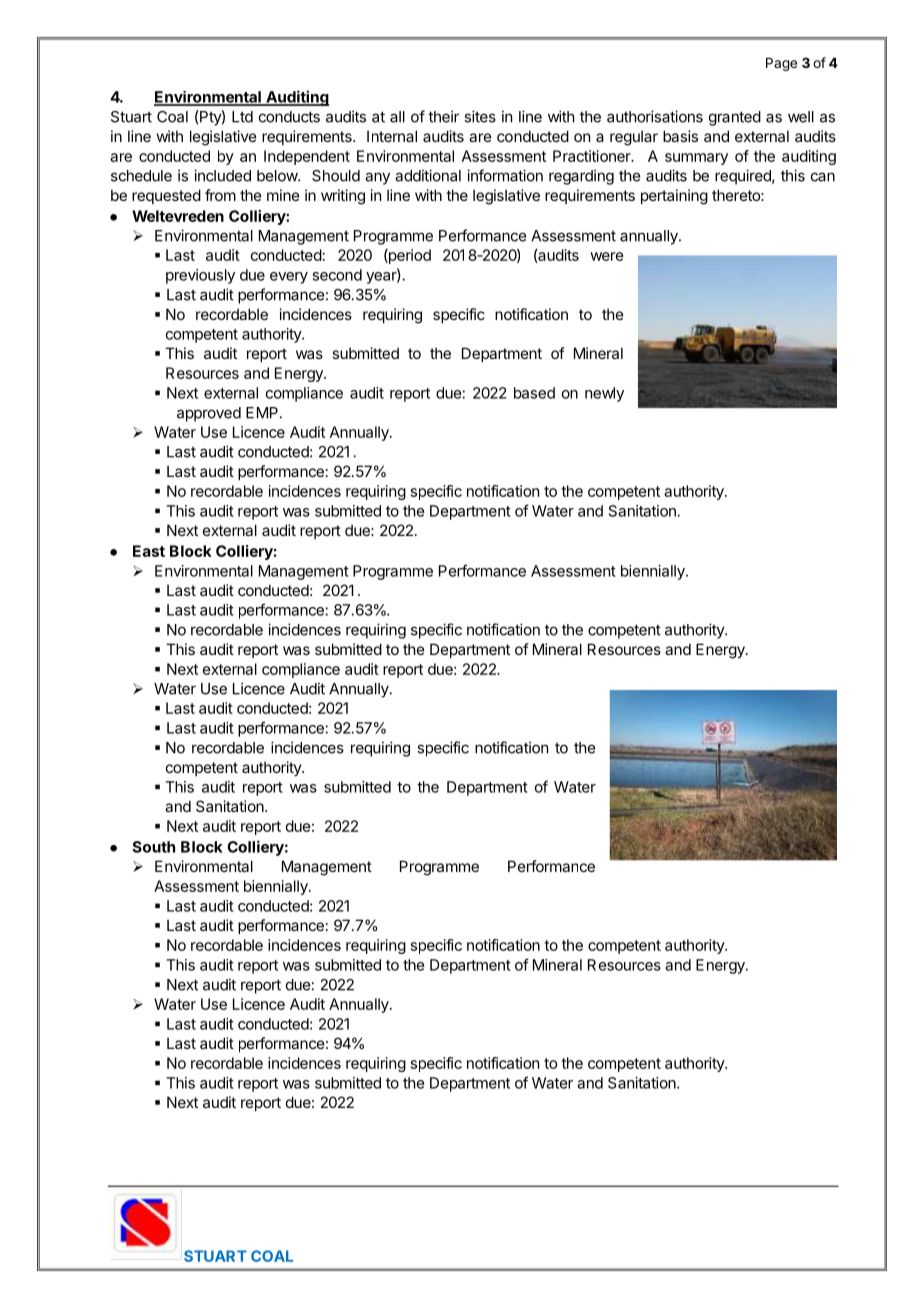 This screenshot has width=924, height=1308. I want to click on previously, so click(200, 276).
